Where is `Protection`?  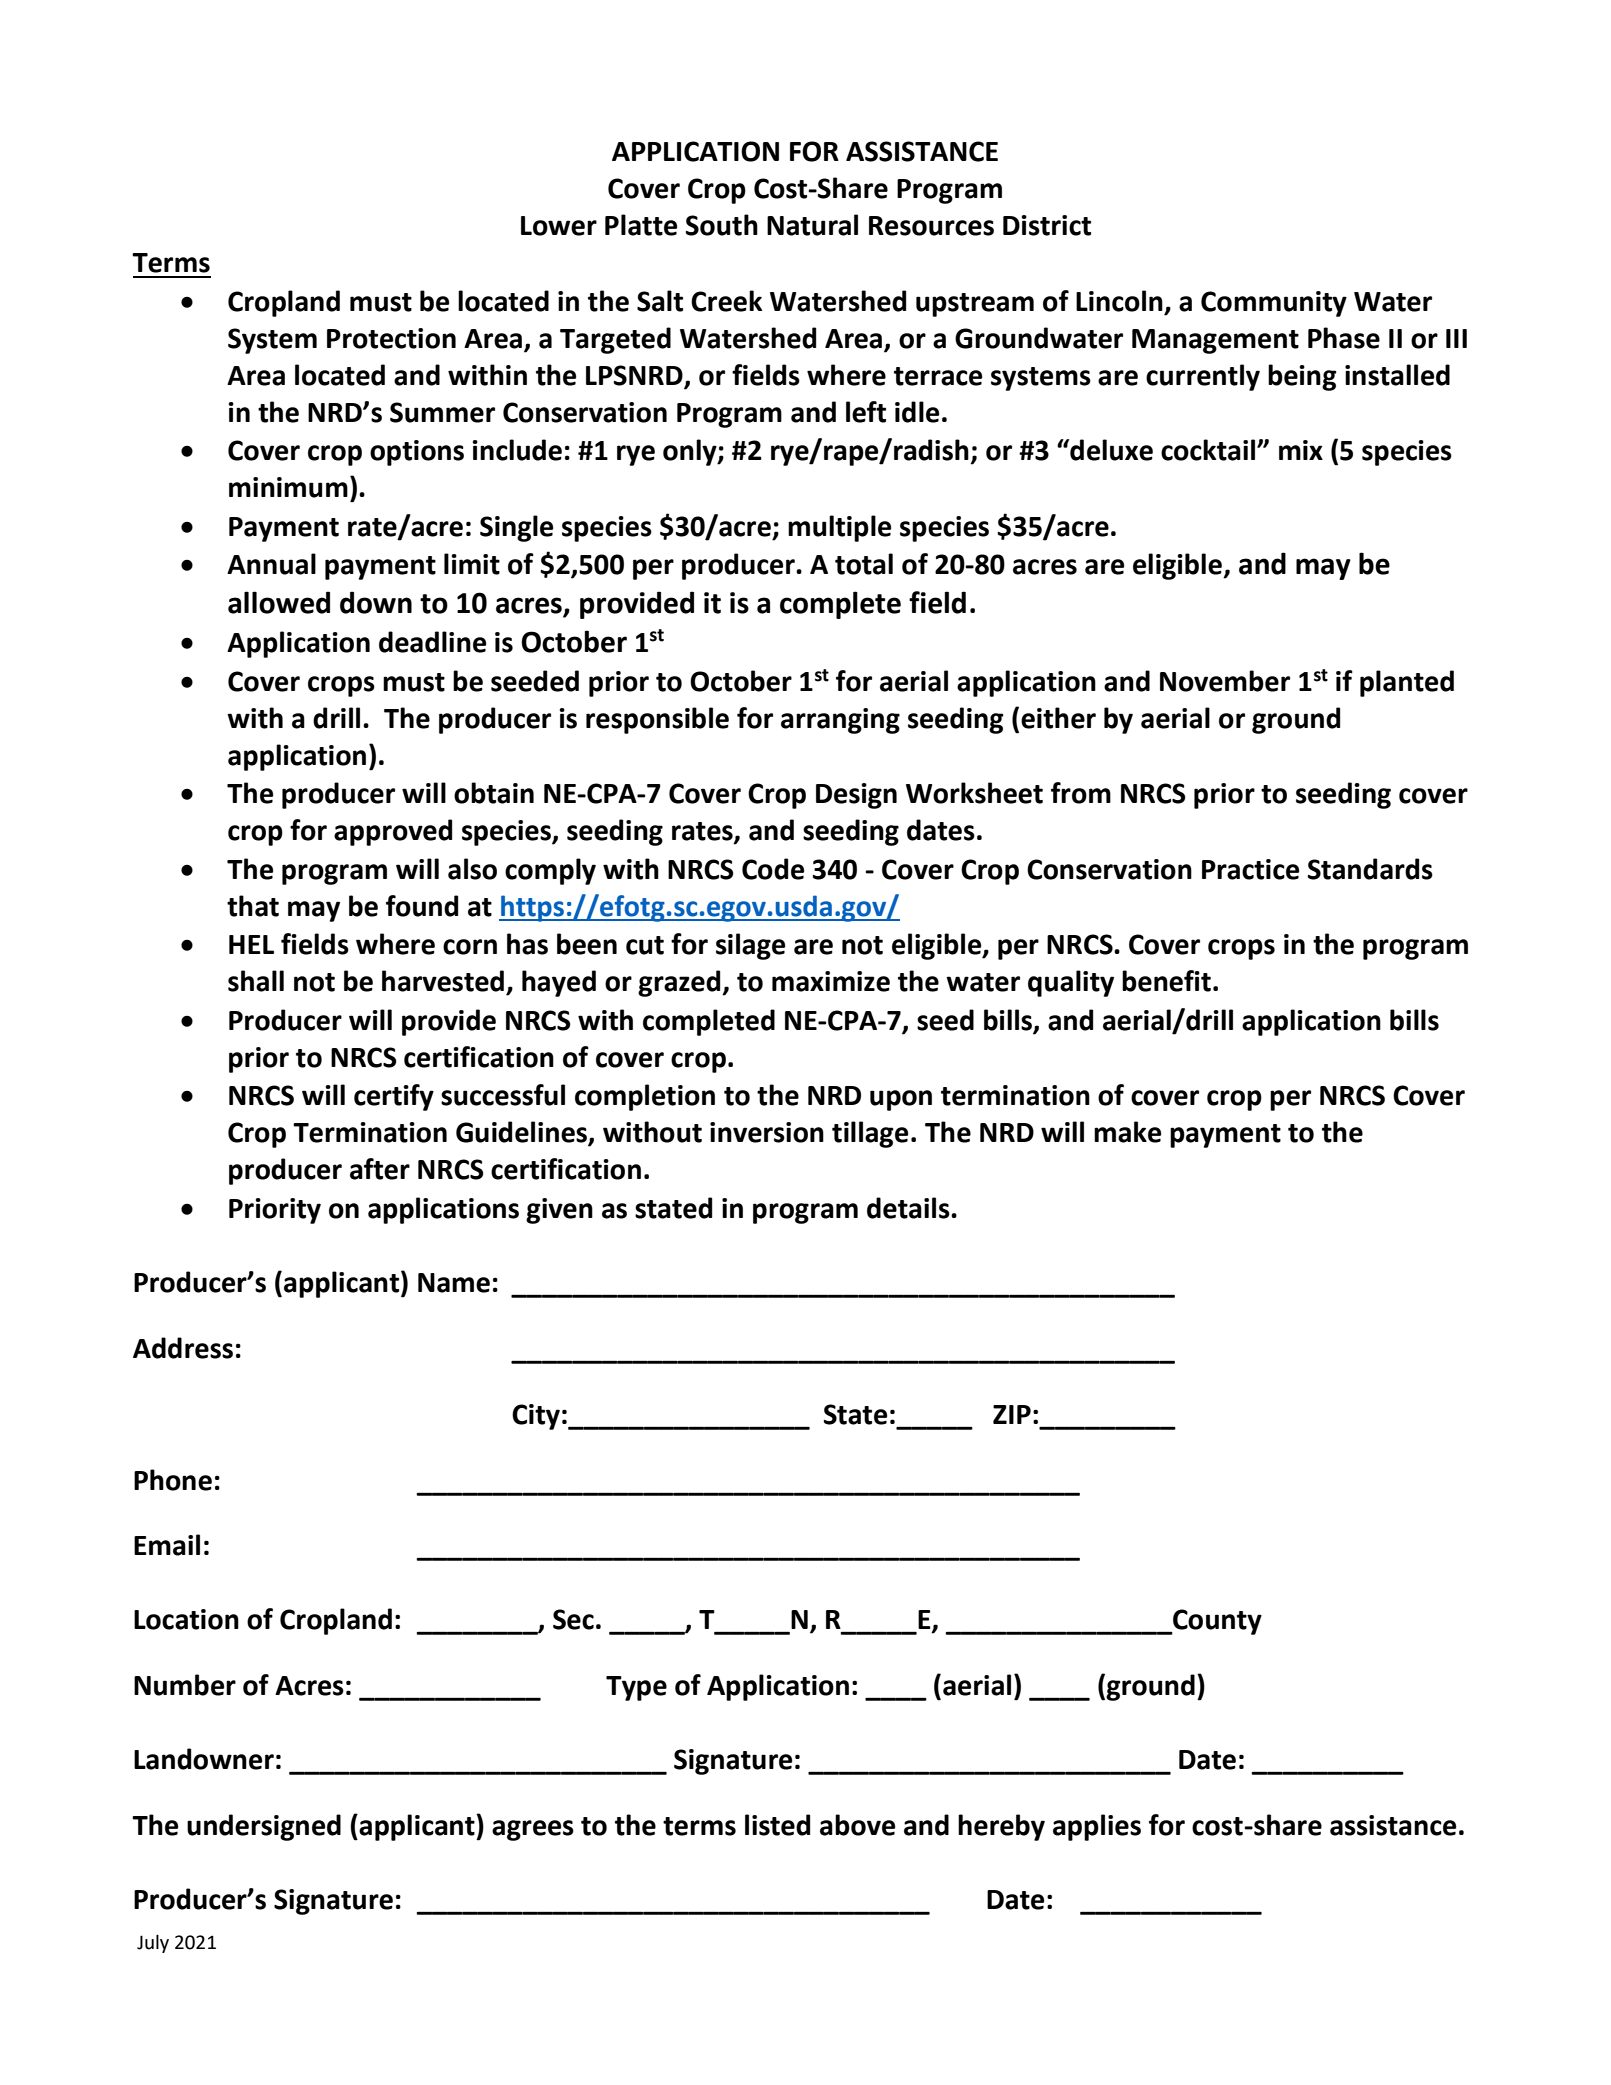 Protection is located at coordinates (391, 338).
